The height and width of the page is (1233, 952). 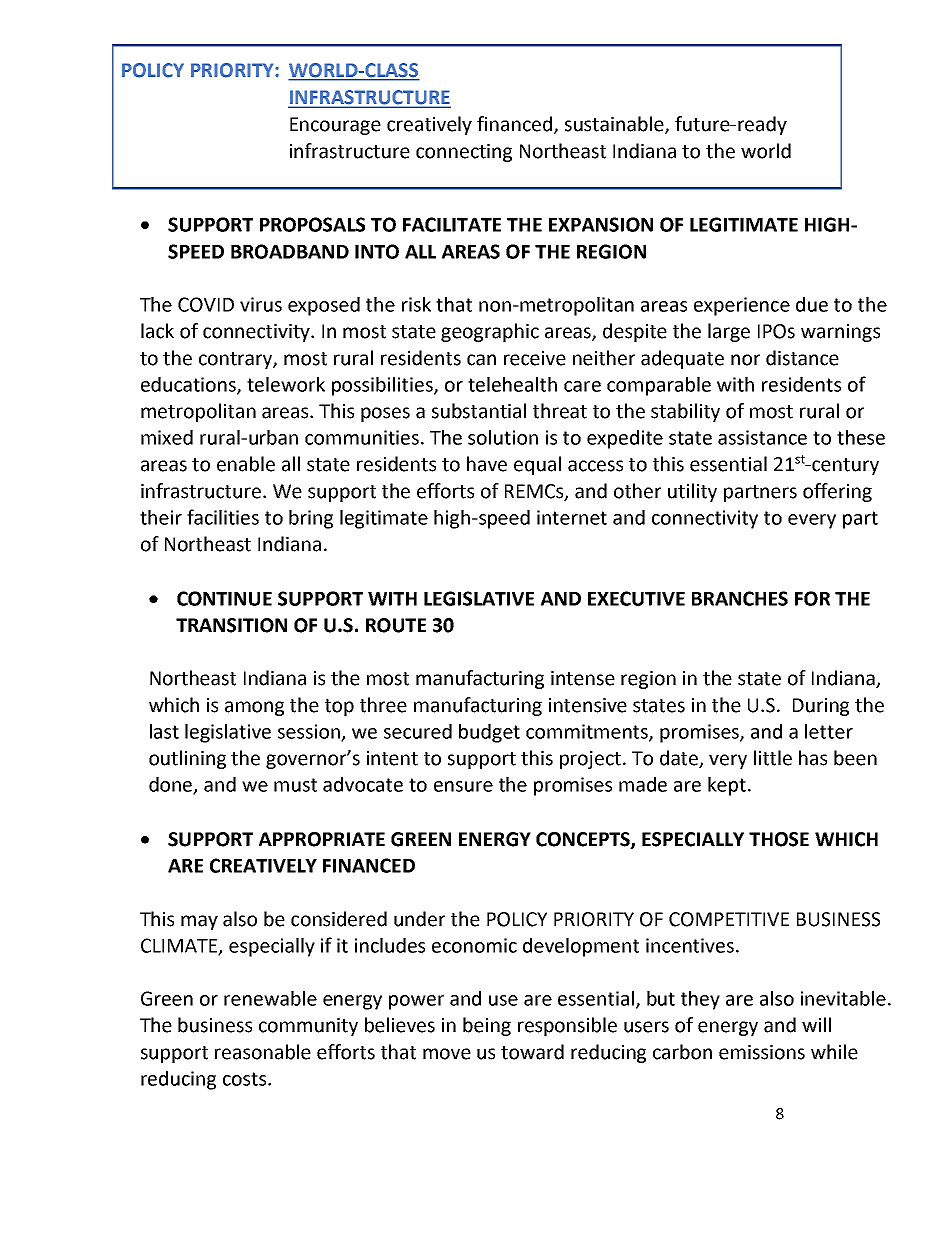 What do you see at coordinates (187, 759) in the page?
I see `outlining` at bounding box center [187, 759].
